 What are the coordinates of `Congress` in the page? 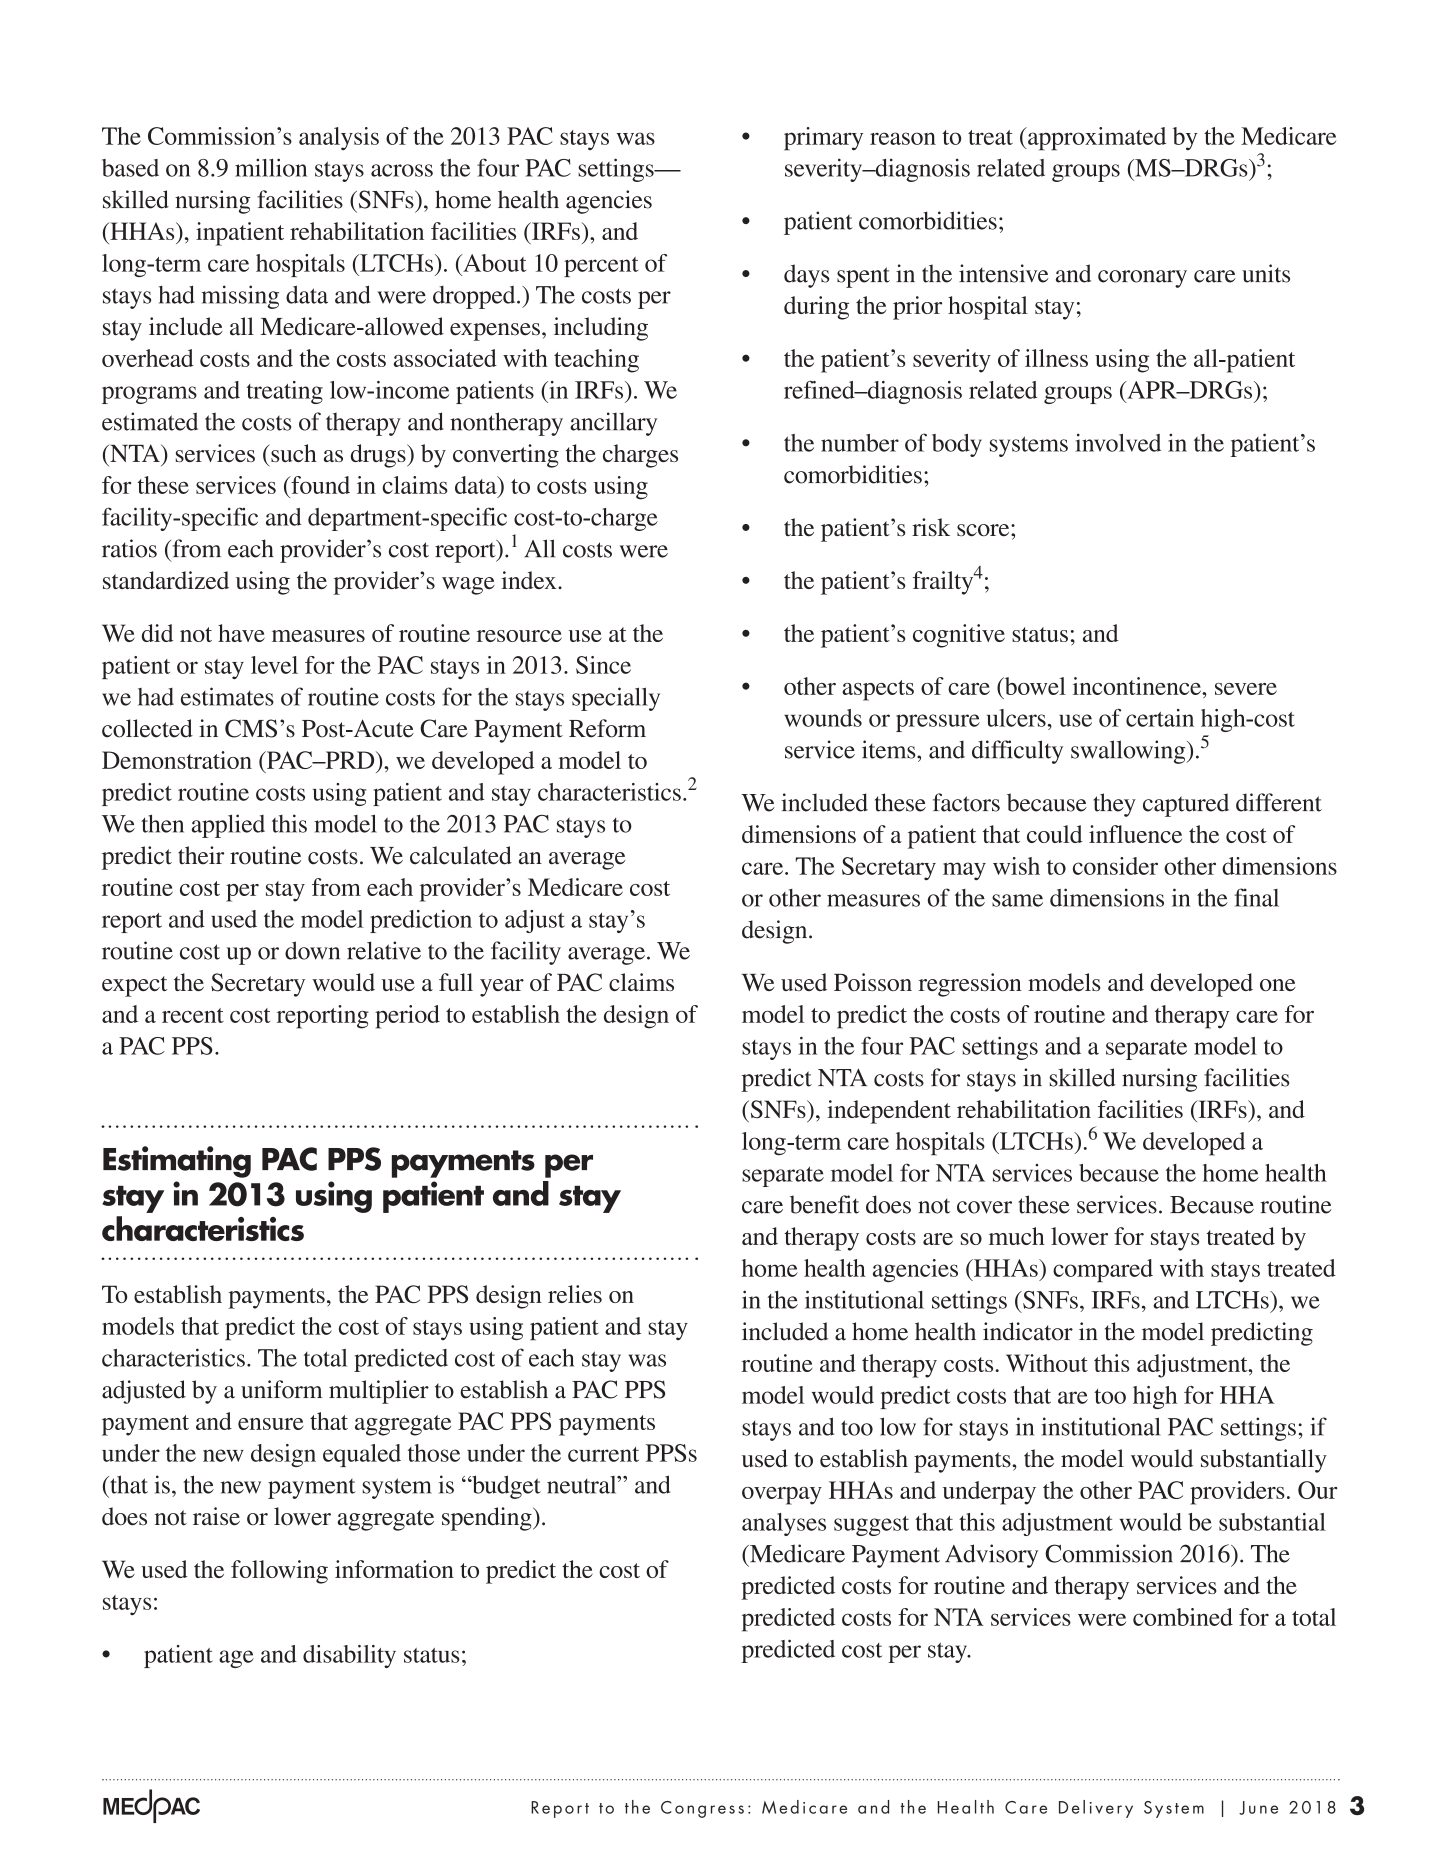 It's located at (702, 1809).
